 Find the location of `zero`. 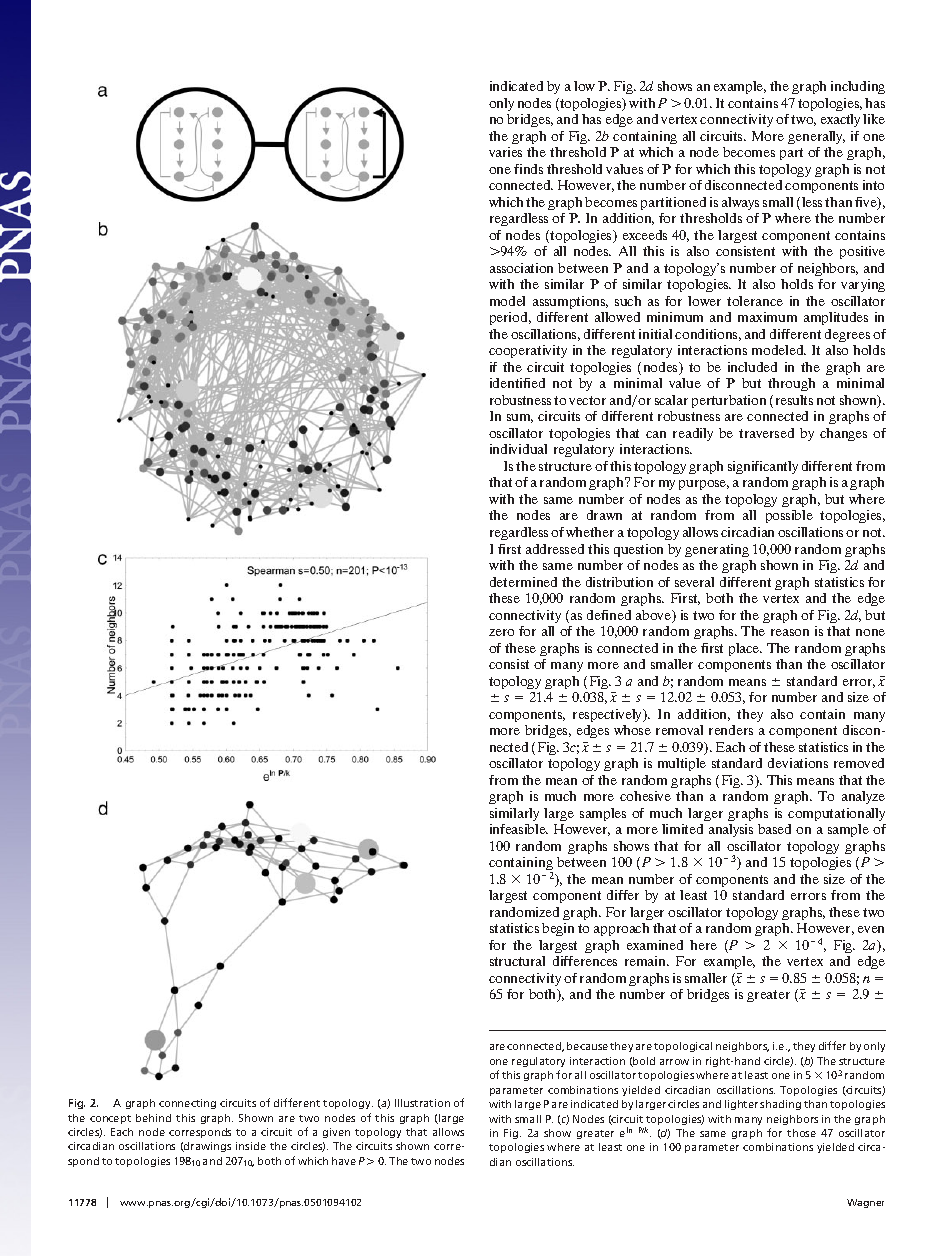

zero is located at coordinates (501, 632).
